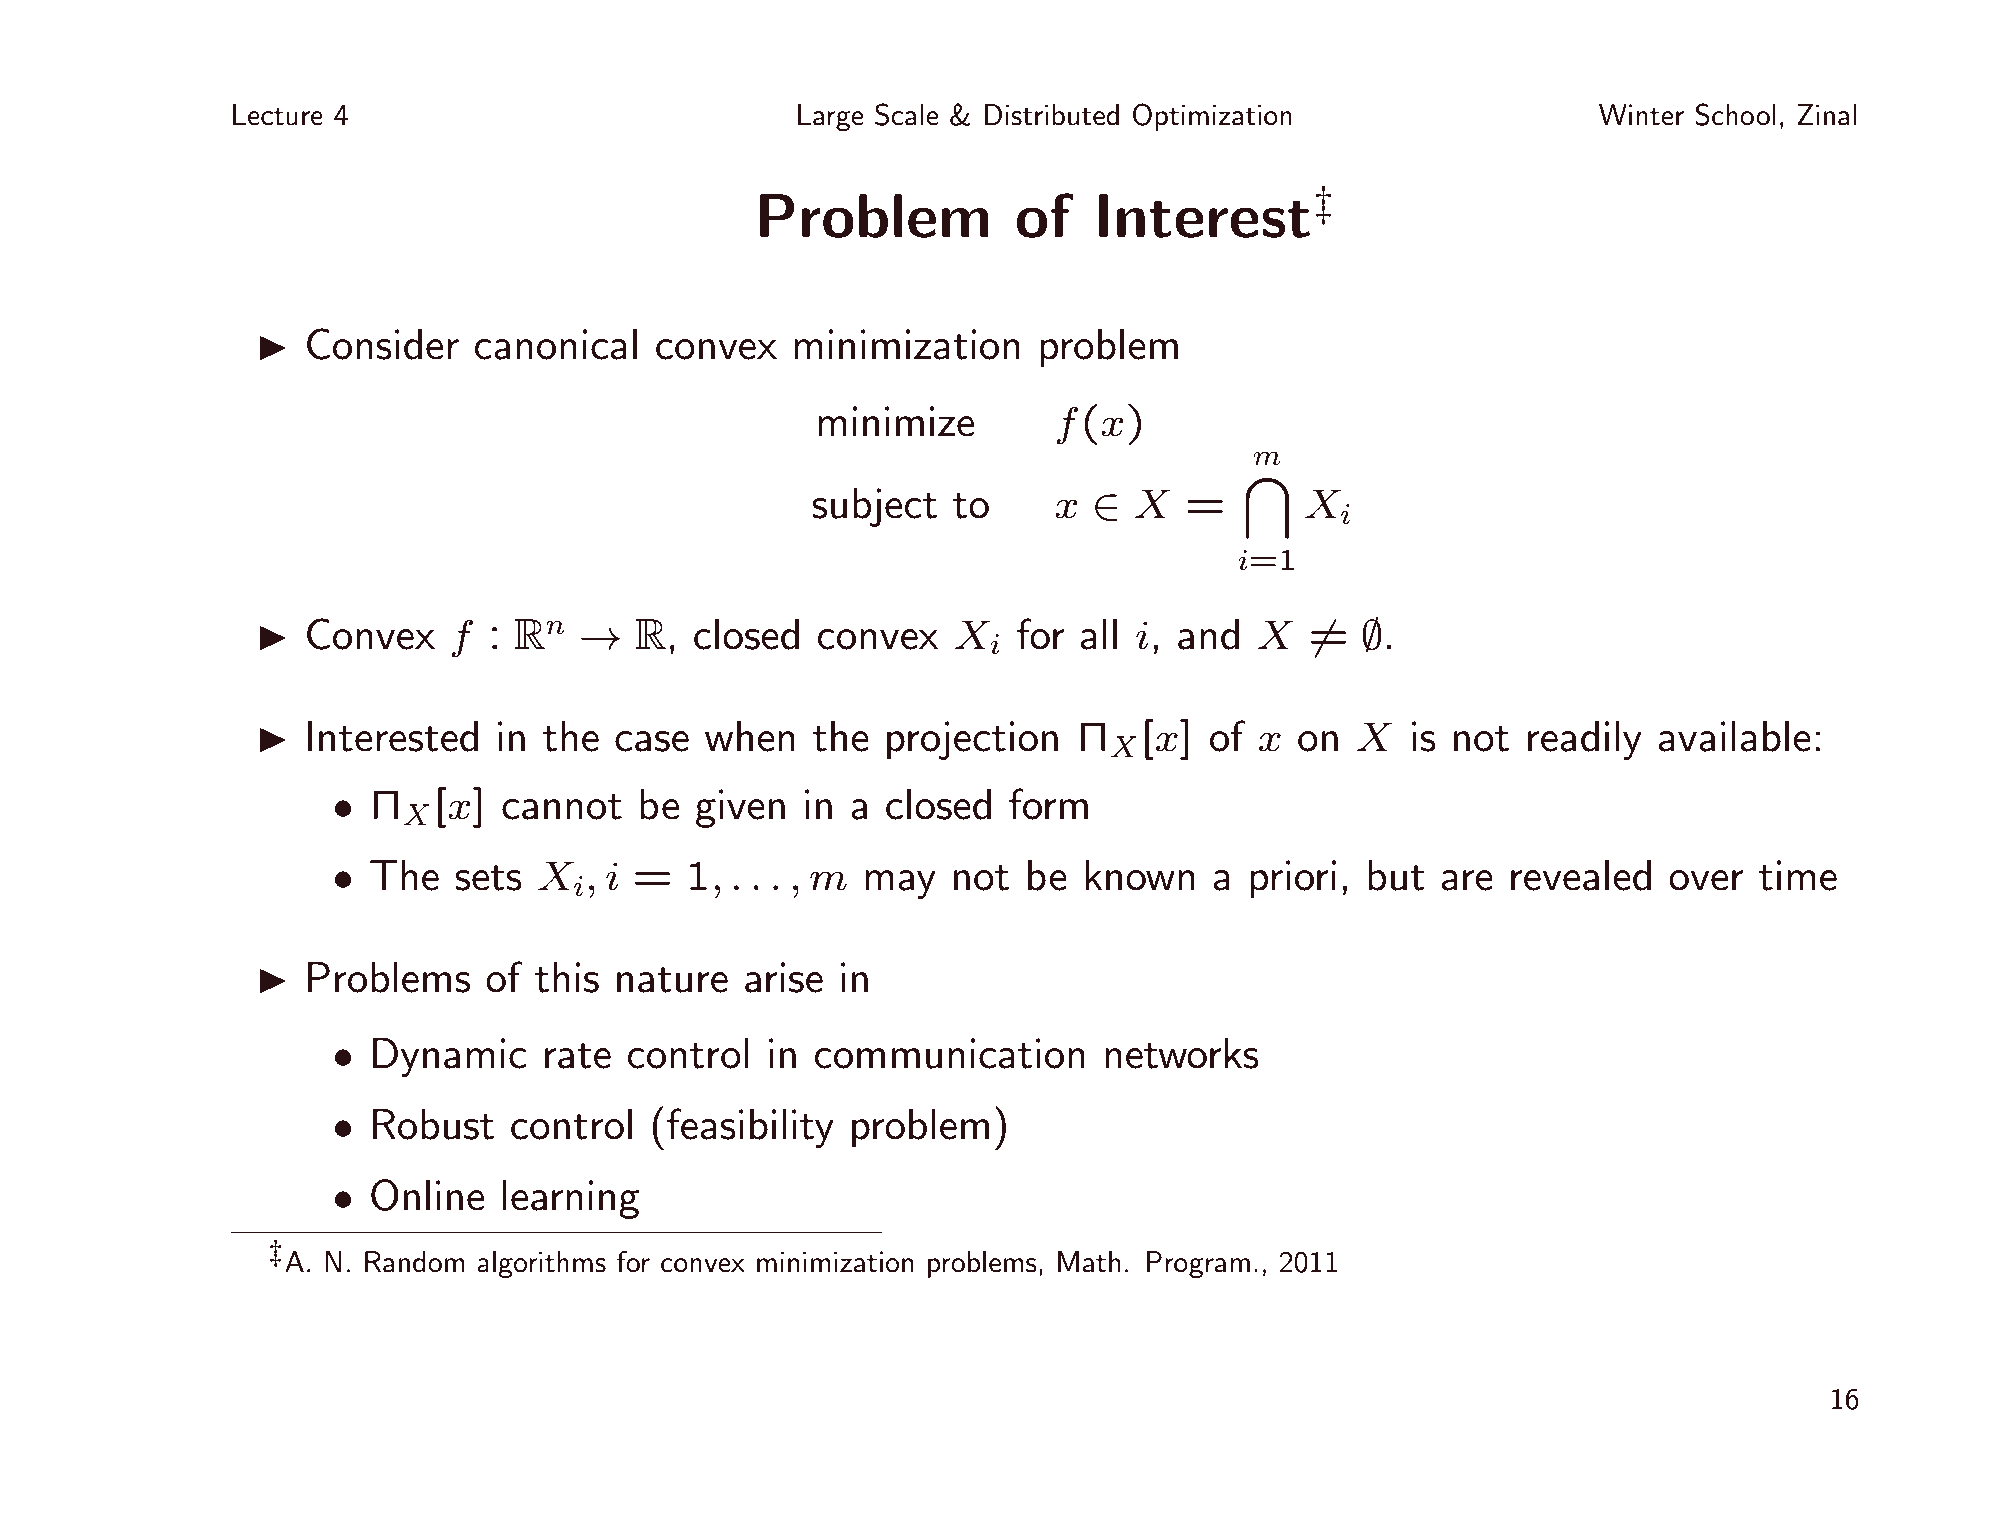 The height and width of the image is (1538, 1991). What do you see at coordinates (1585, 740) in the image?
I see `readily` at bounding box center [1585, 740].
